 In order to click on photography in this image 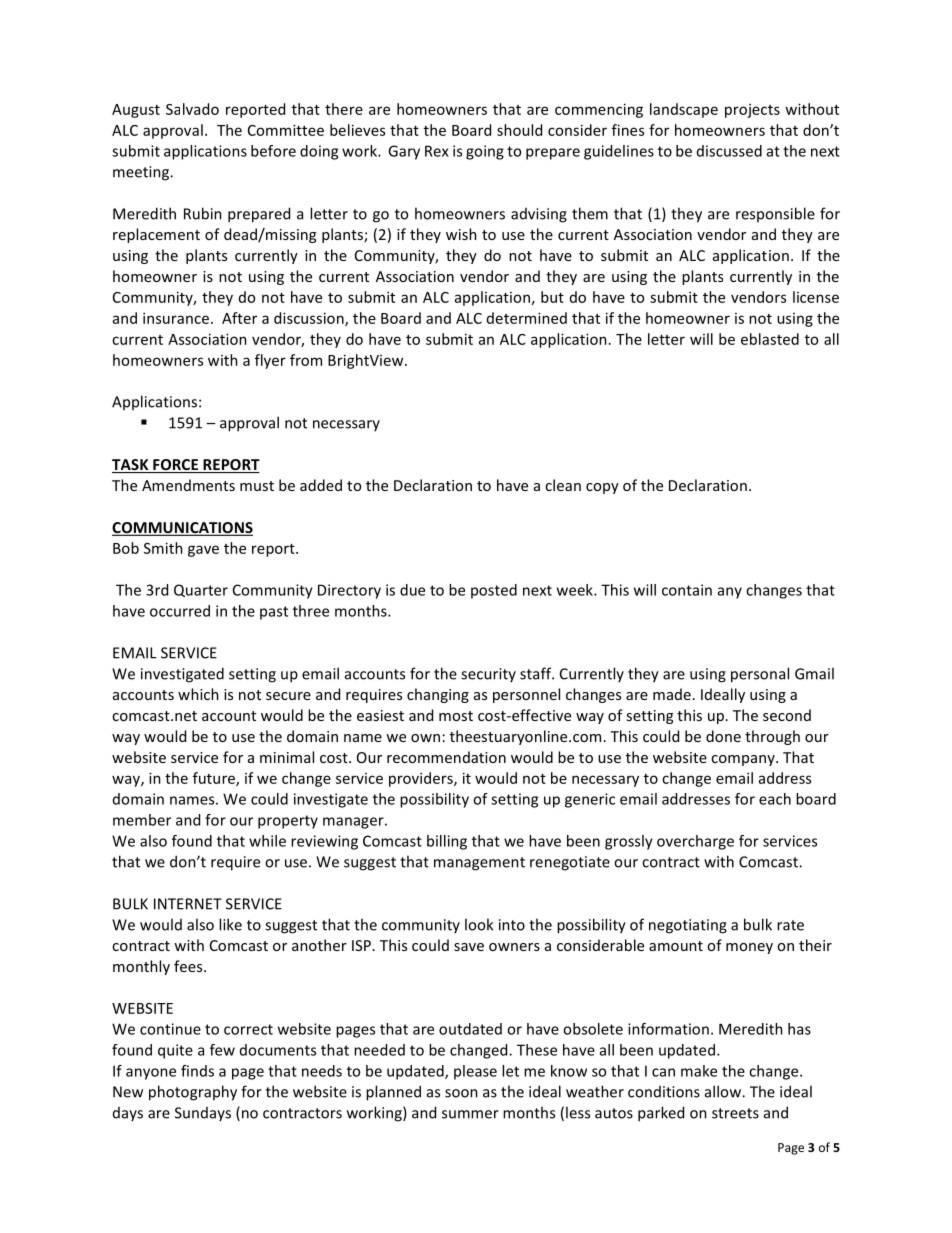, I will do `click(193, 1093)`.
